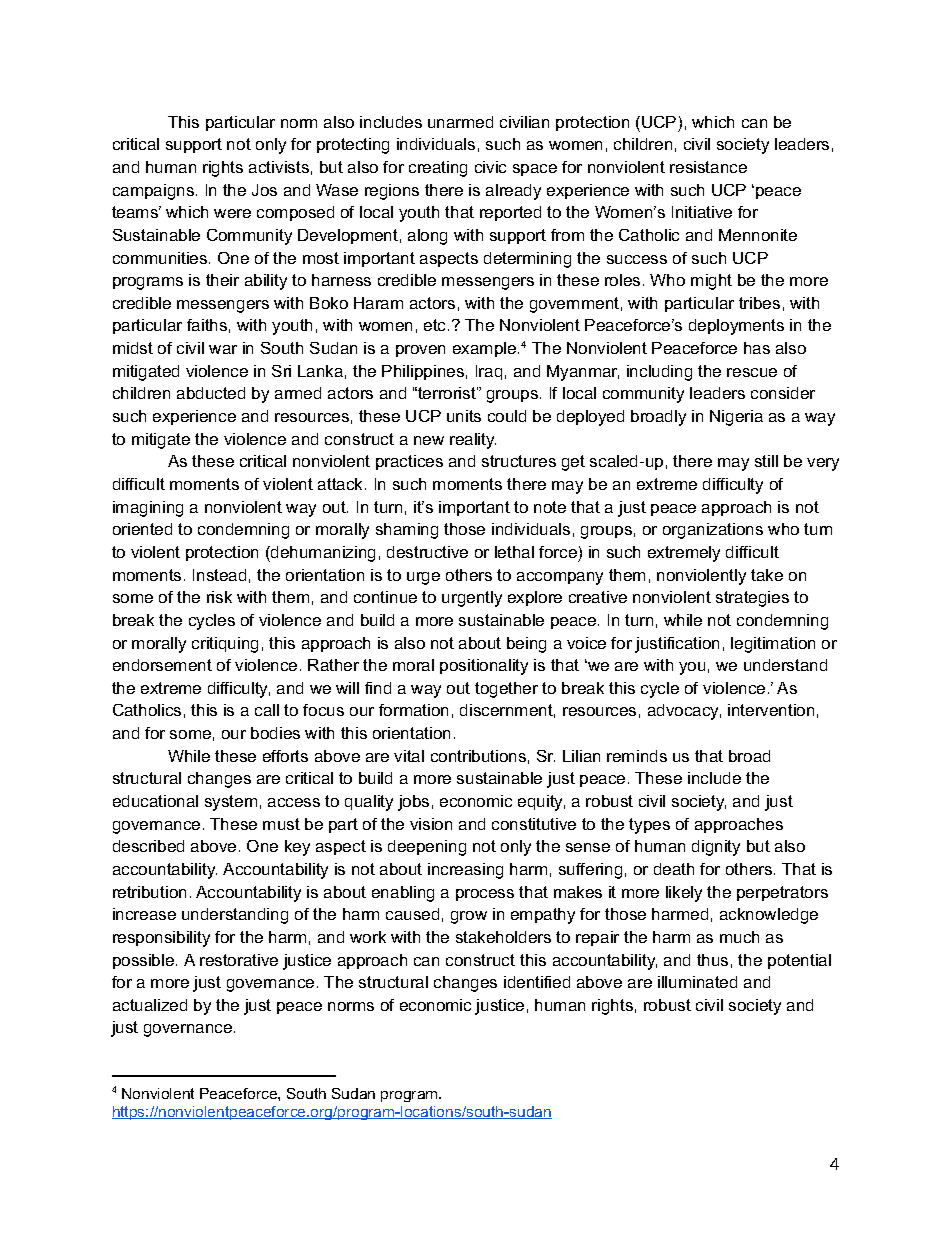 The image size is (952, 1233). What do you see at coordinates (506, 690) in the screenshot?
I see `together` at bounding box center [506, 690].
